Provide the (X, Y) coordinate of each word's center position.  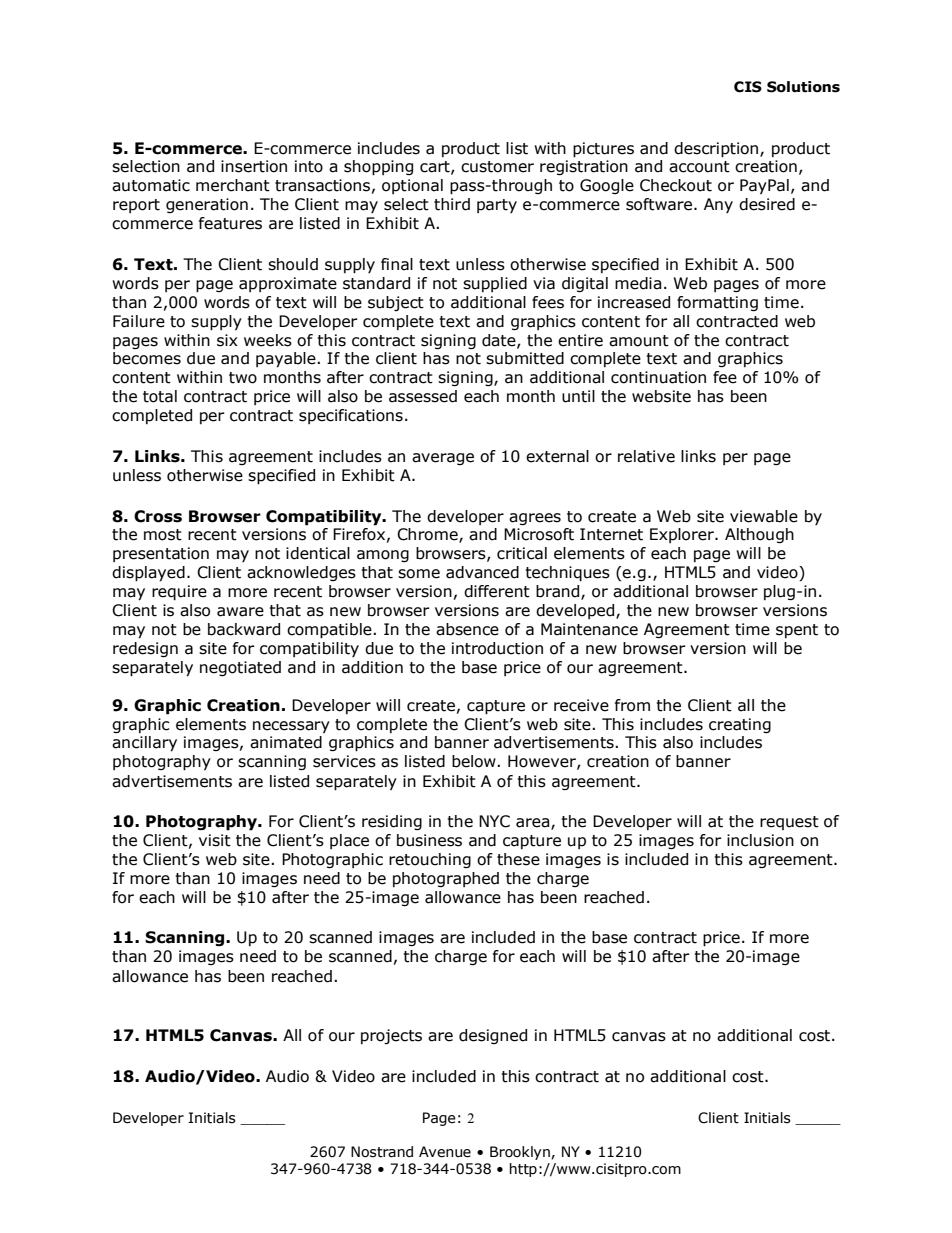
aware (240, 612)
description (717, 150)
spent (797, 631)
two (243, 378)
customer (497, 167)
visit (215, 840)
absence (467, 629)
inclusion (760, 840)
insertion (254, 166)
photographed (446, 879)
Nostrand (382, 1152)
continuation (658, 377)
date (500, 341)
